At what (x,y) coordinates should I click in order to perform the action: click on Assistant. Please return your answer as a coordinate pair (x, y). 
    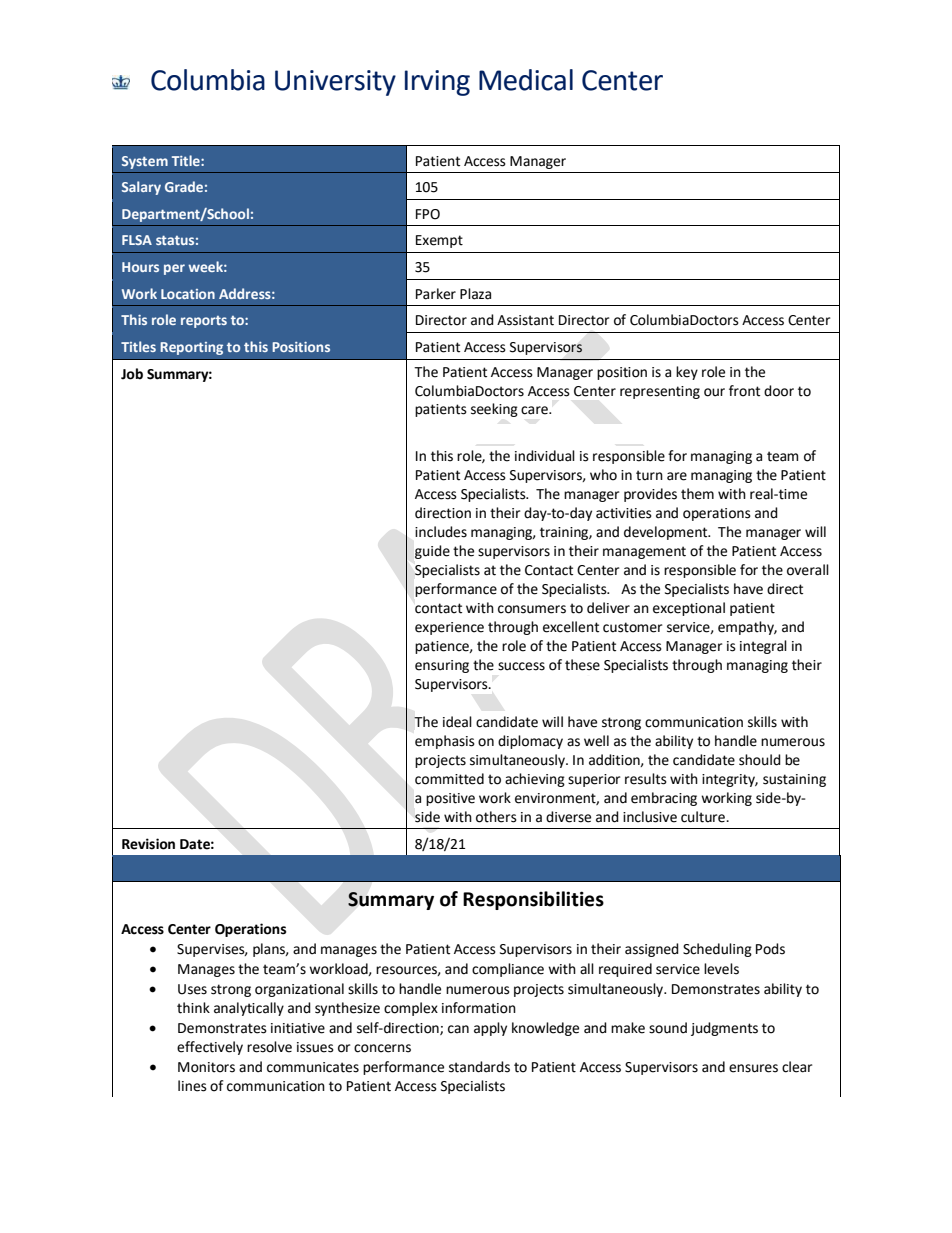
    Looking at the image, I should click on (525, 320).
